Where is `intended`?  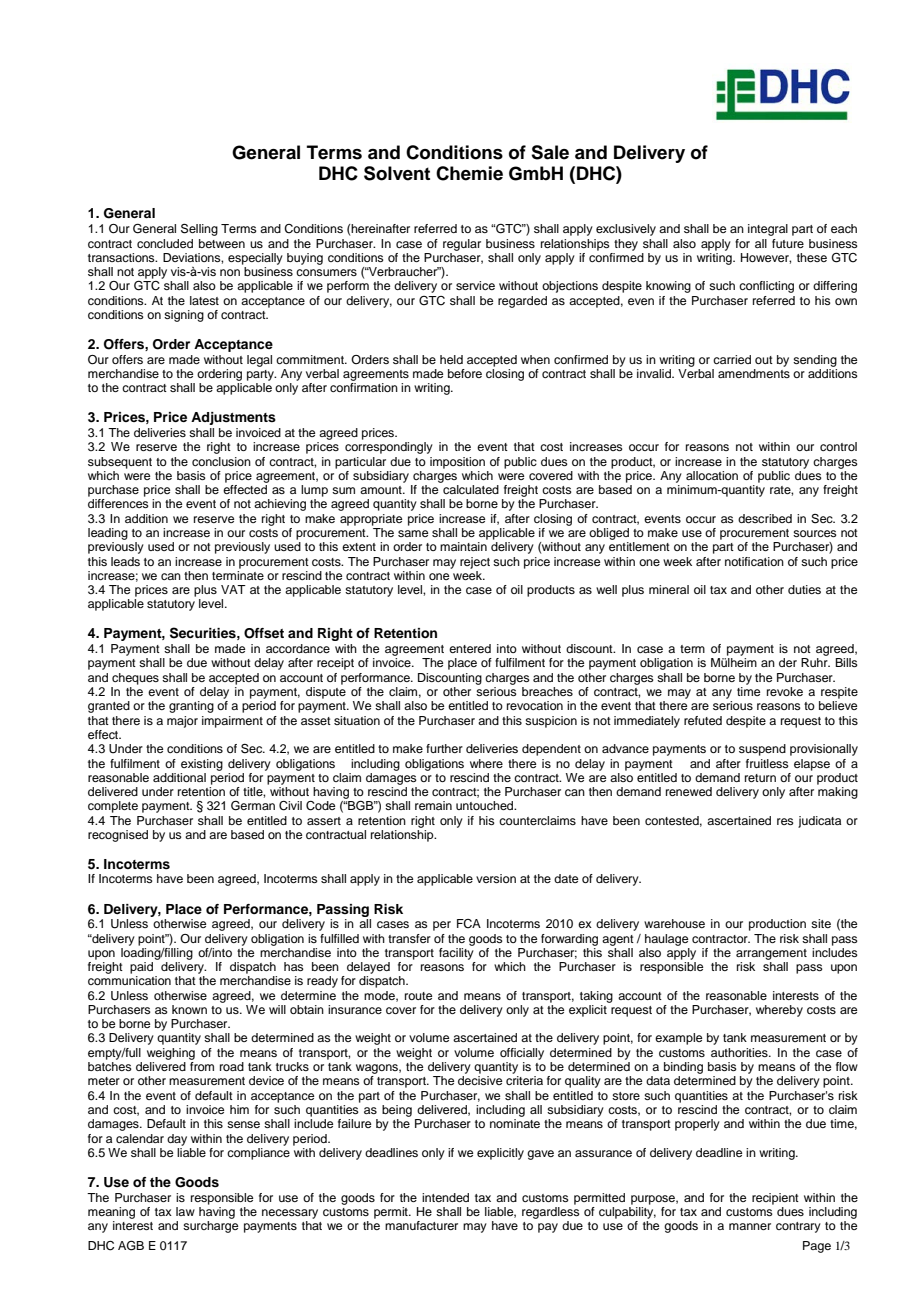 intended is located at coordinates (445, 1197).
